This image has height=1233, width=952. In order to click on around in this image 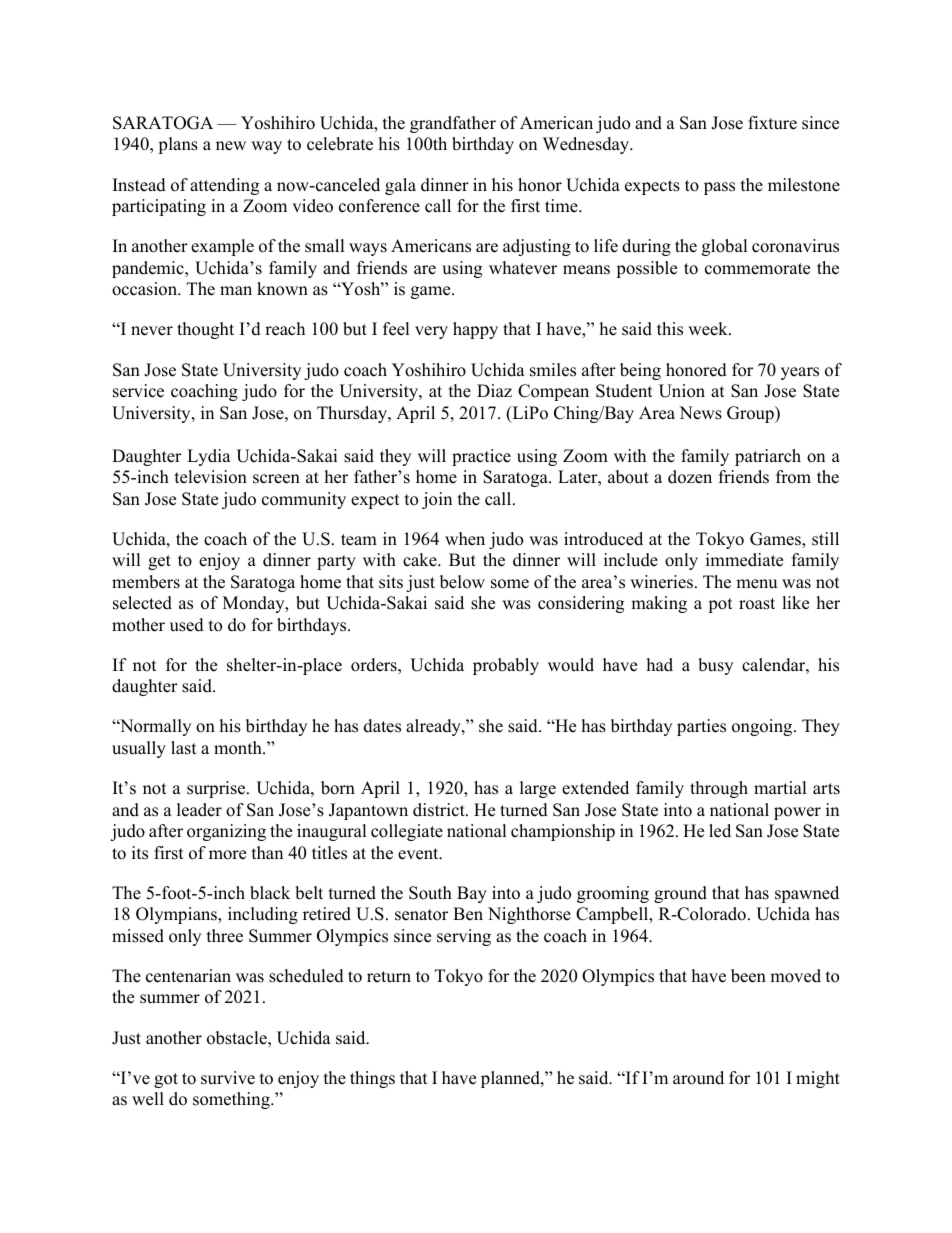, I will do `click(698, 1078)`.
